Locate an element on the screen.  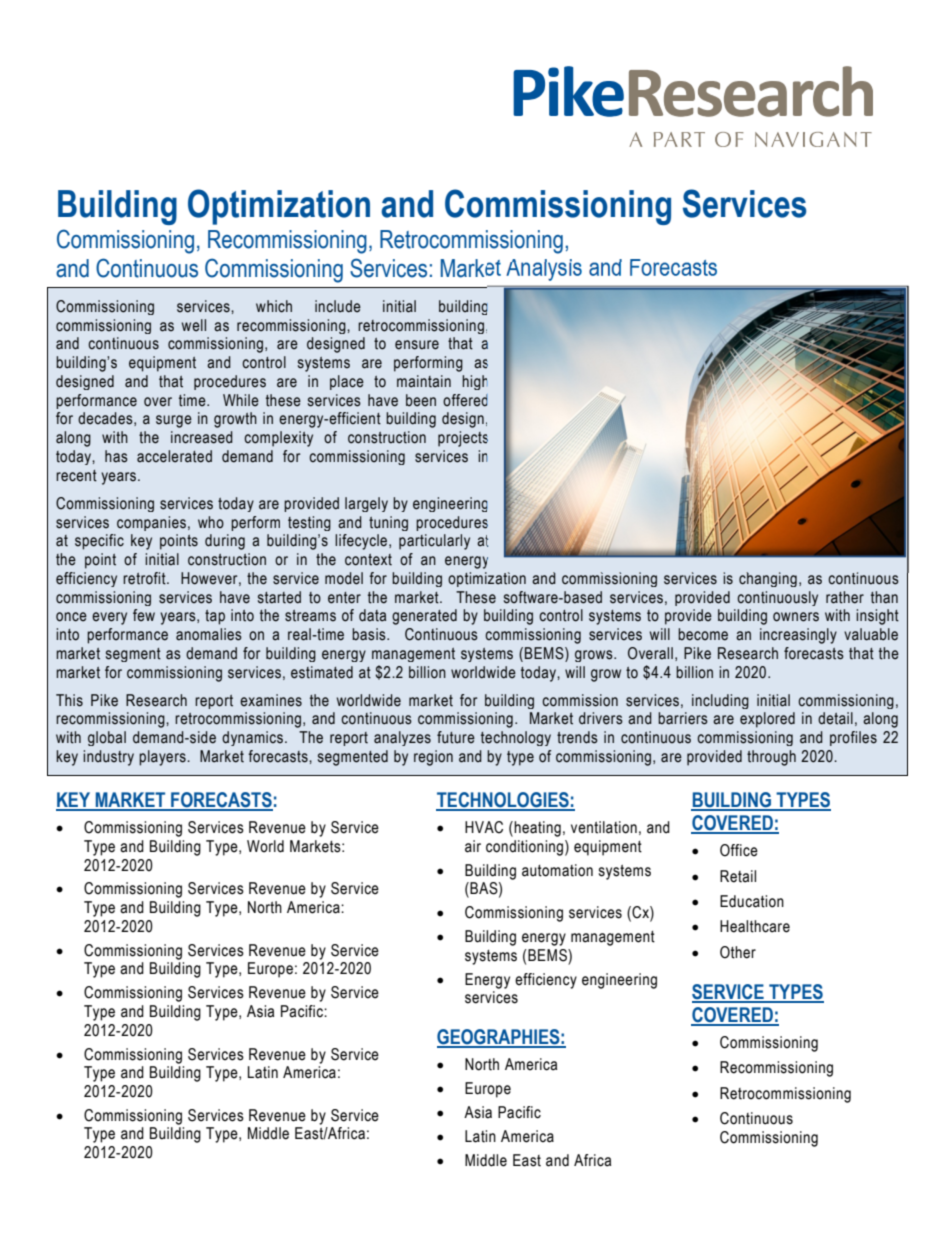
air is located at coordinates (473, 846).
